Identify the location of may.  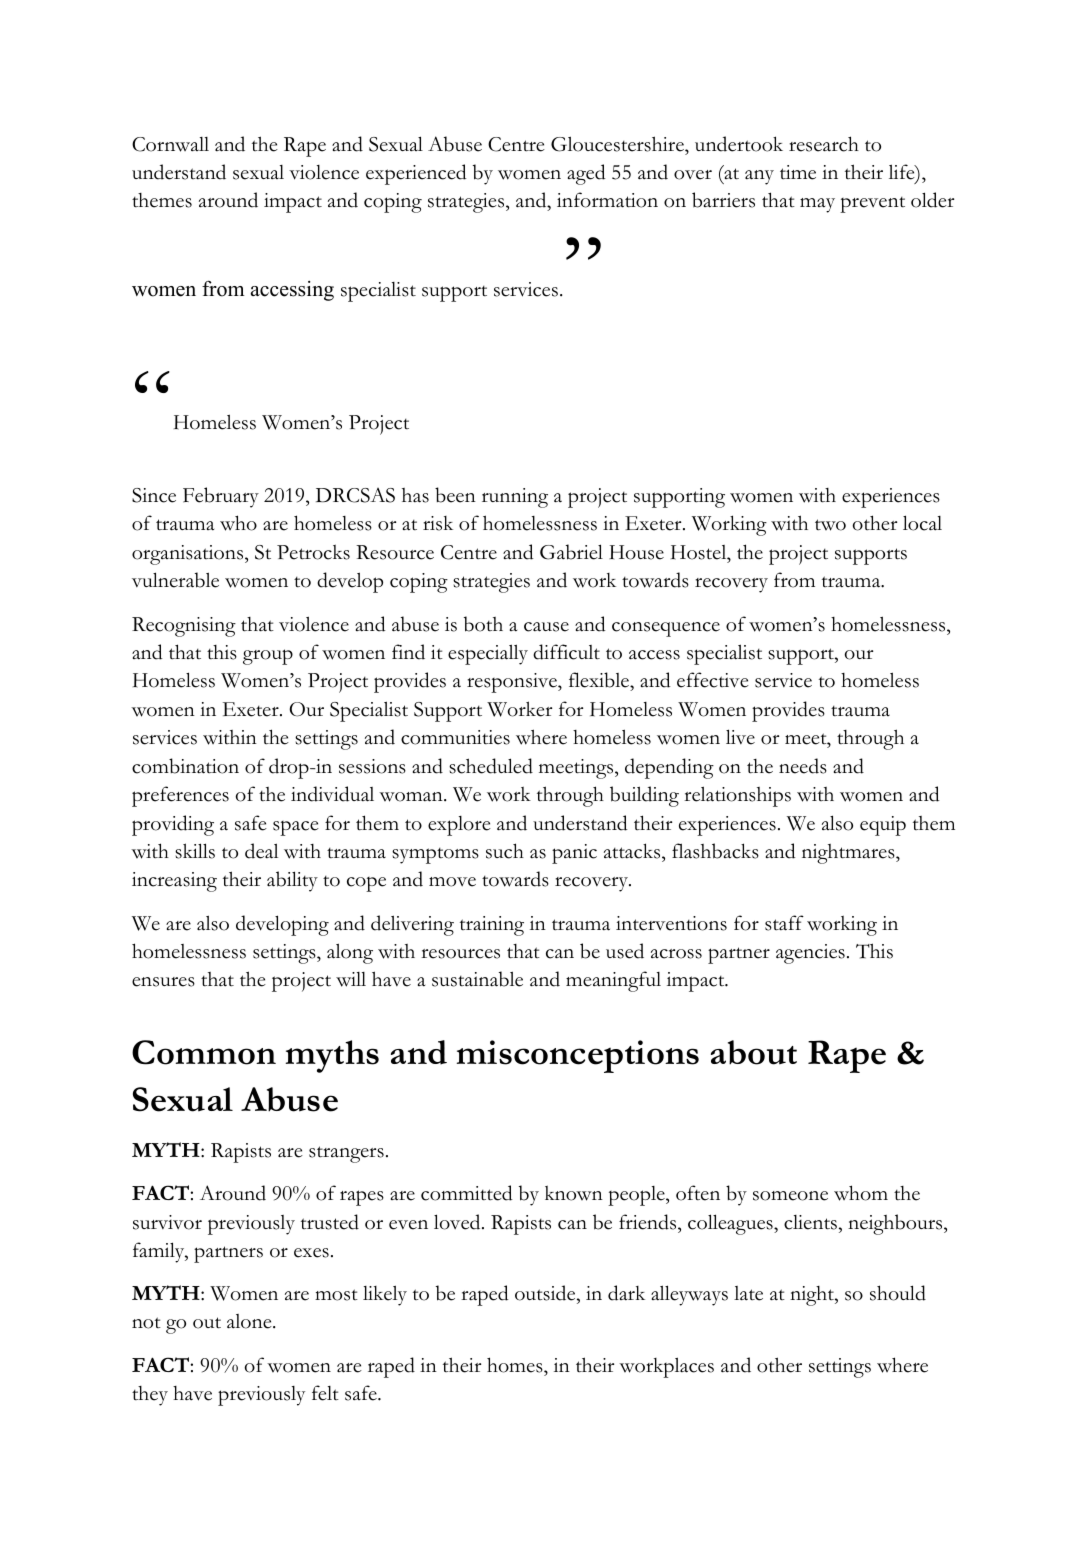
(817, 205).
